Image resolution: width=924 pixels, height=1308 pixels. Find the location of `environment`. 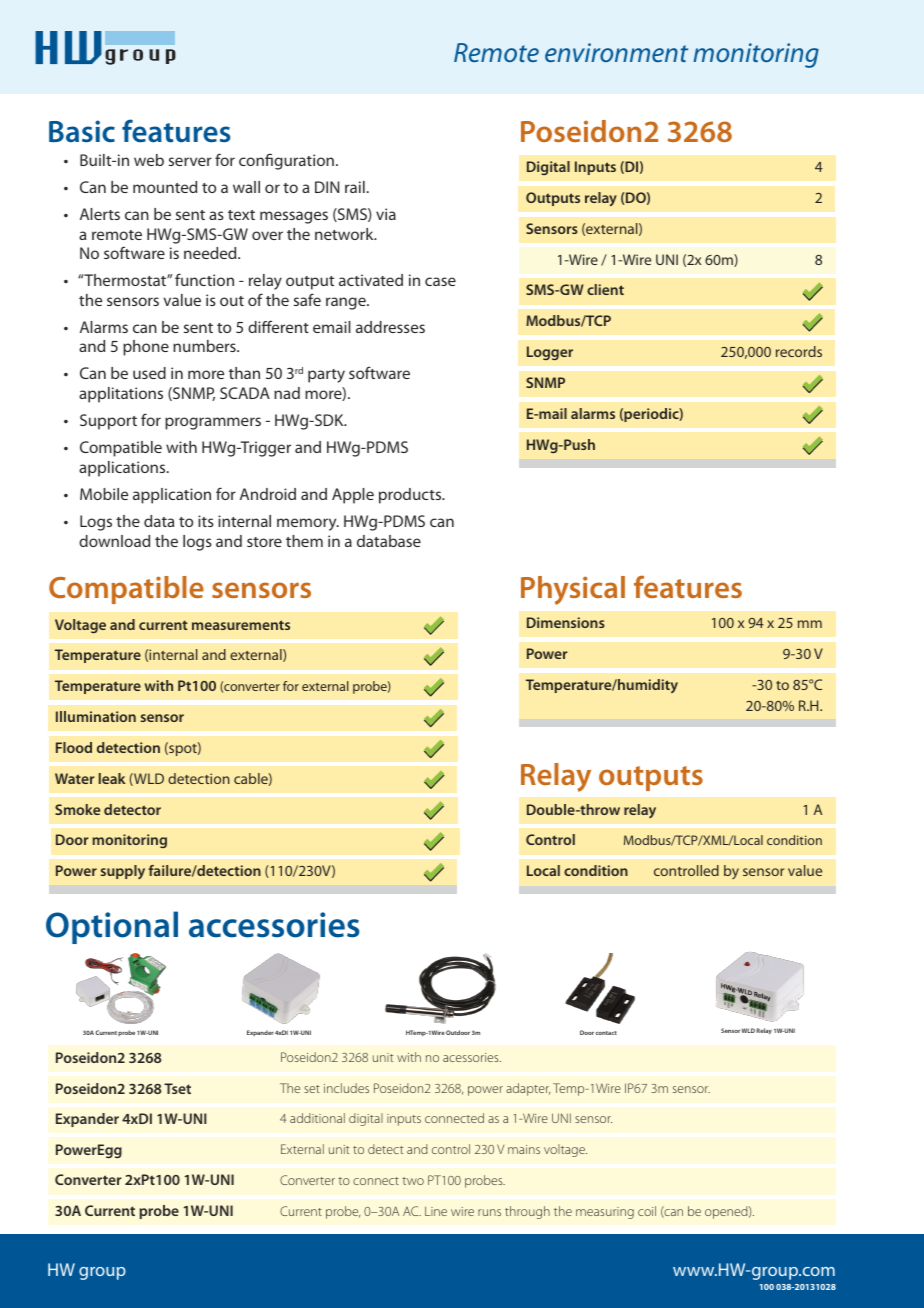

environment is located at coordinates (616, 52).
